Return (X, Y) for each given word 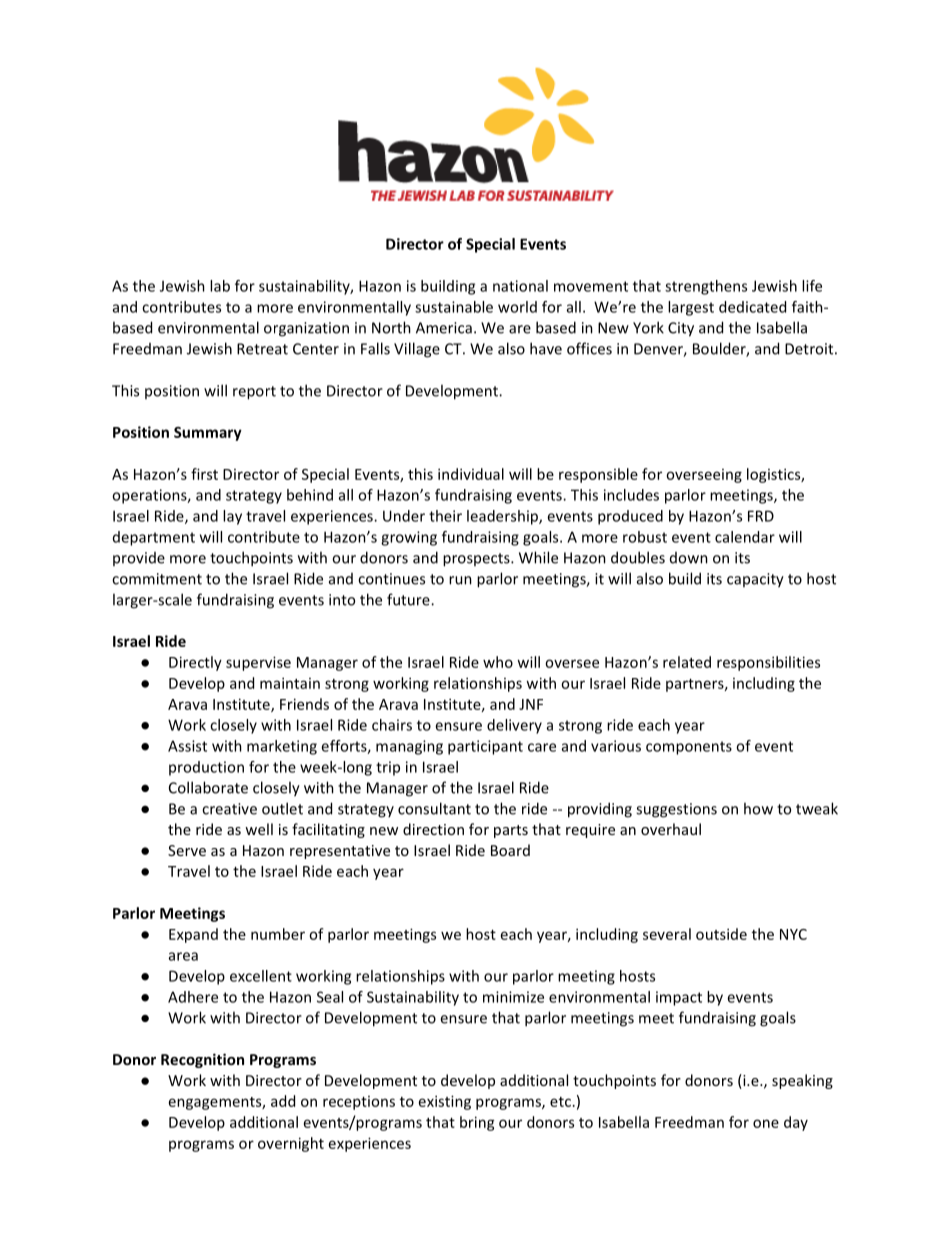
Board (510, 850)
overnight (291, 1144)
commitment (157, 579)
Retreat (262, 349)
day (796, 1123)
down (689, 558)
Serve (187, 850)
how (758, 808)
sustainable (454, 307)
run (460, 580)
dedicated (752, 307)
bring (477, 1123)
